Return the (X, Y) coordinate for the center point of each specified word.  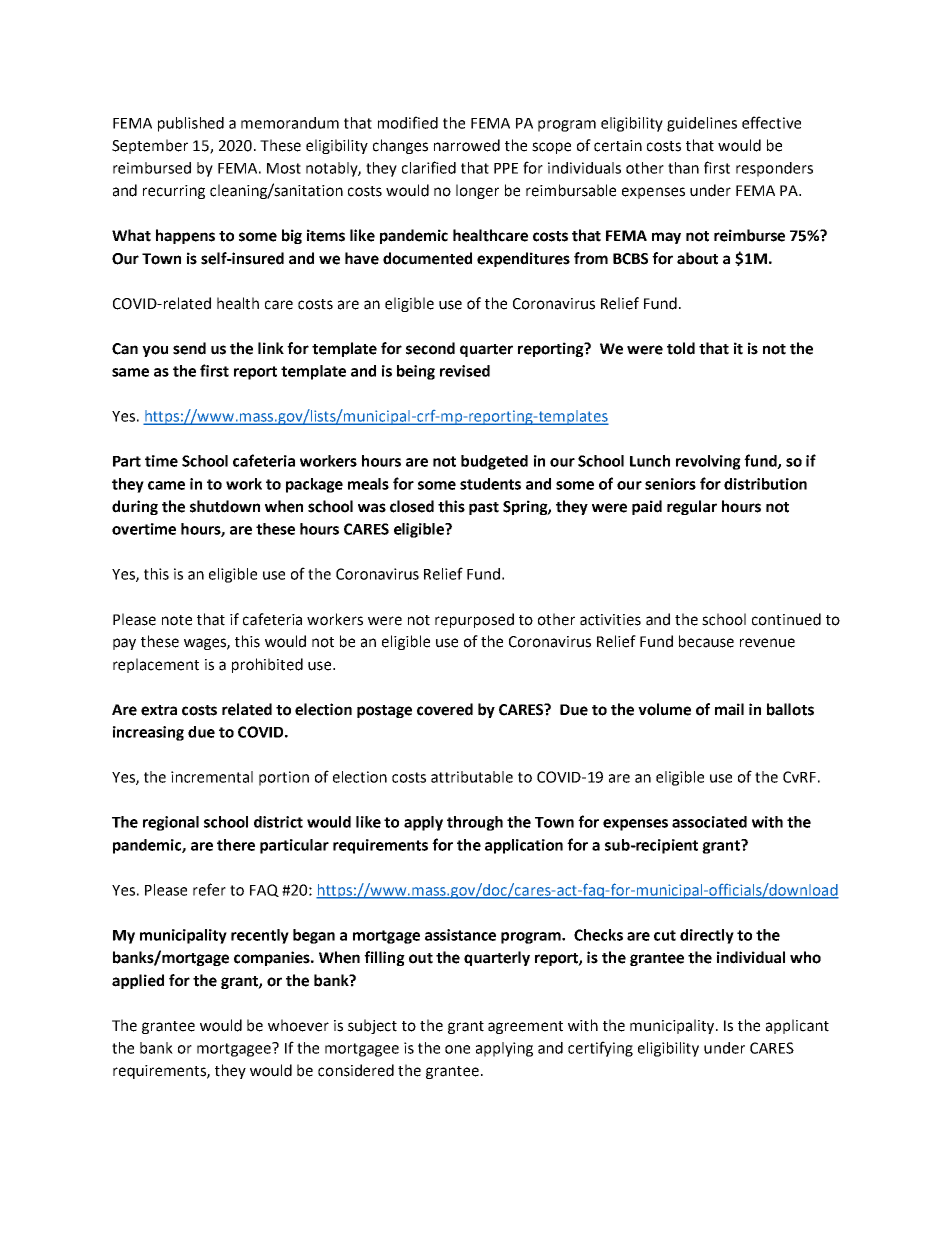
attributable (472, 777)
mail (729, 709)
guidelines (702, 124)
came (166, 485)
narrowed (467, 145)
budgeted (494, 462)
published (191, 124)
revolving (708, 462)
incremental (212, 777)
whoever (298, 1025)
